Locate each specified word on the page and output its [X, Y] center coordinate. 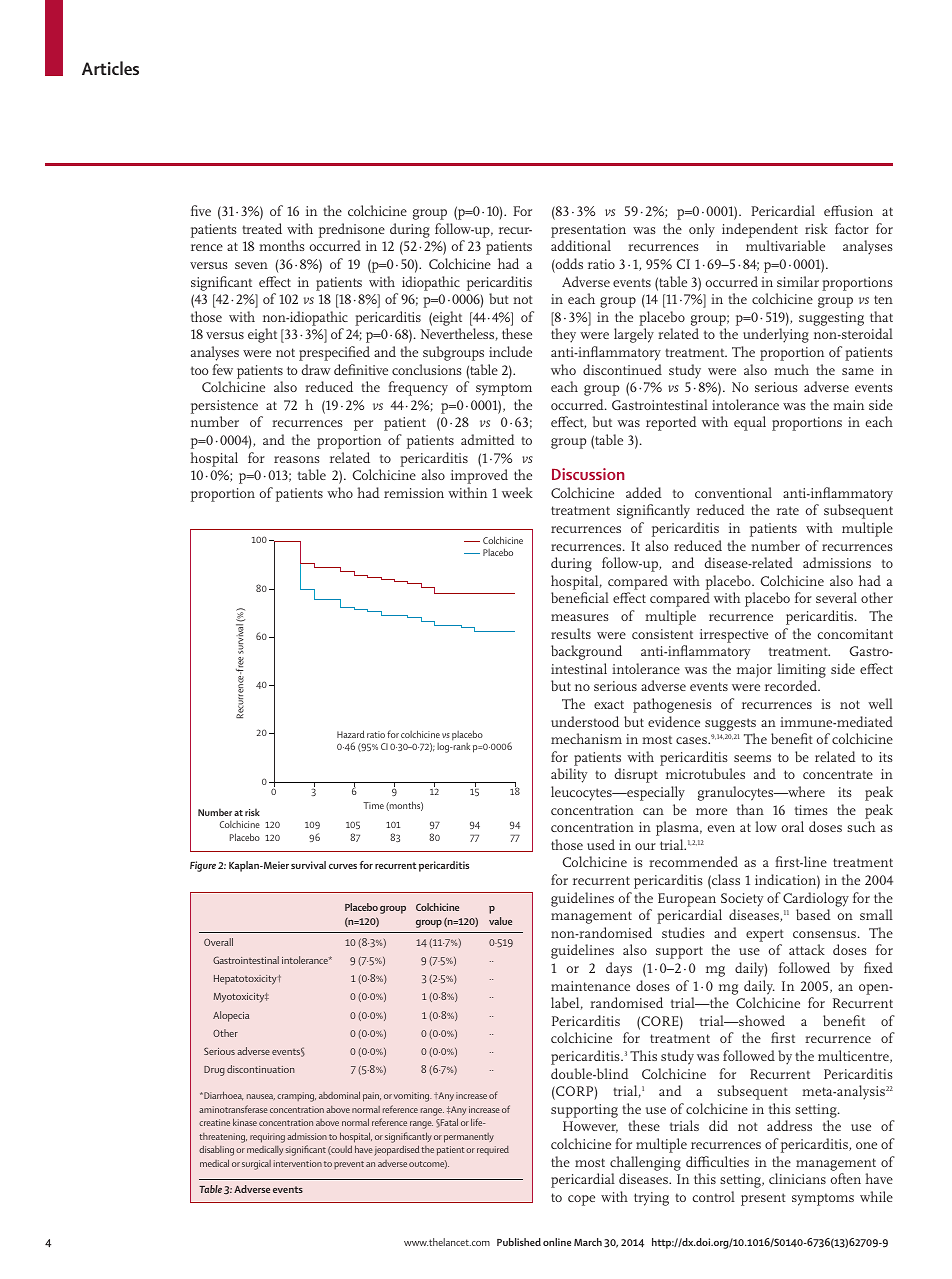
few [222, 369]
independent [760, 230]
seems [752, 758]
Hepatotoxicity [245, 980]
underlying [776, 335]
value [500, 921]
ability [569, 775]
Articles [110, 68]
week [517, 492]
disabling [216, 1150]
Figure [203, 866]
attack [807, 949]
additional [581, 245]
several [836, 597]
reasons [297, 459]
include [510, 351]
